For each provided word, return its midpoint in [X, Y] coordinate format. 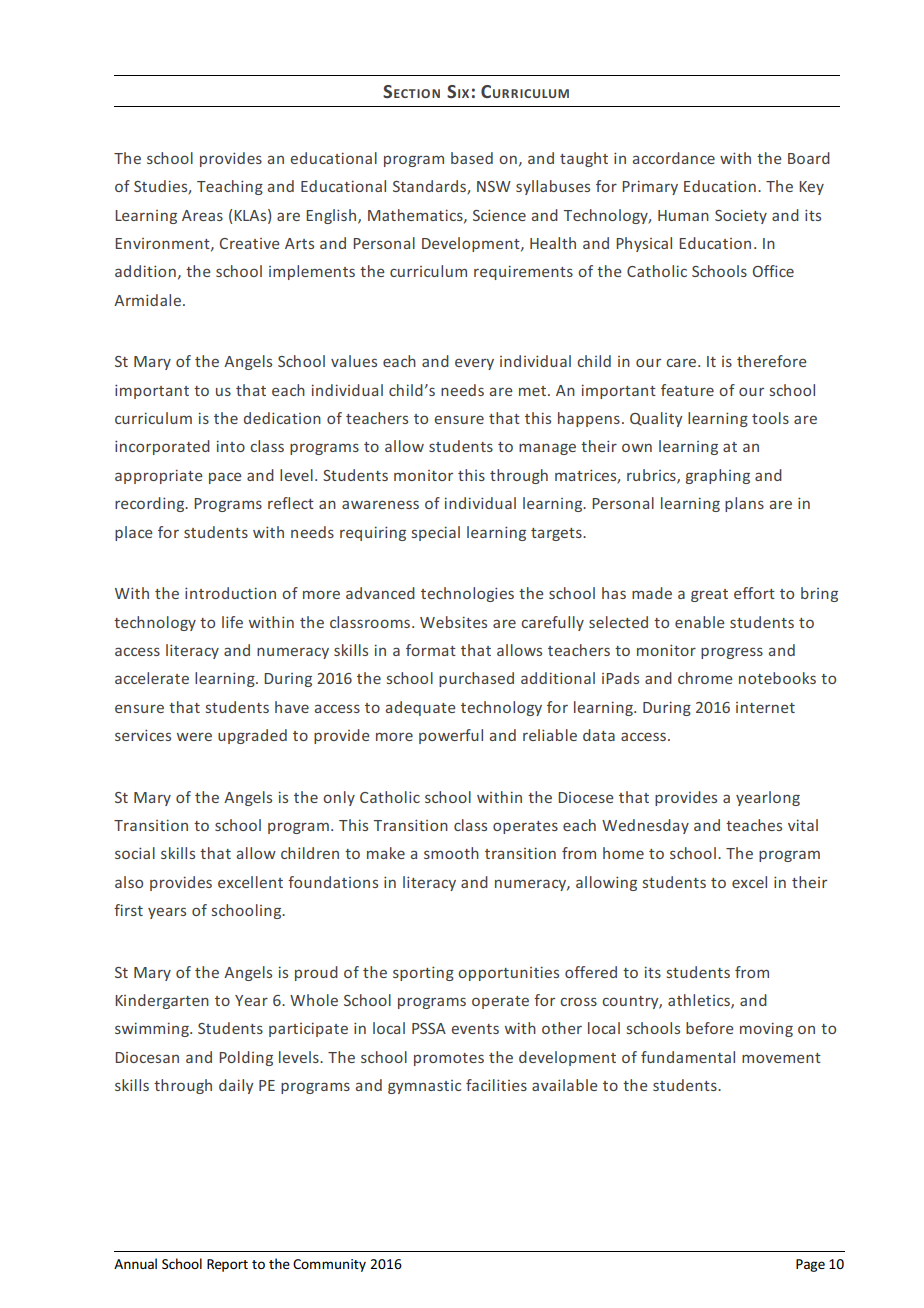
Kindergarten [162, 1001]
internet [765, 707]
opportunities [508, 973]
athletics [700, 1001]
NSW [494, 186]
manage [547, 449]
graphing [718, 476]
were [194, 736]
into [231, 446]
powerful [451, 736]
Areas [202, 215]
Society [741, 216]
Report [227, 1265]
